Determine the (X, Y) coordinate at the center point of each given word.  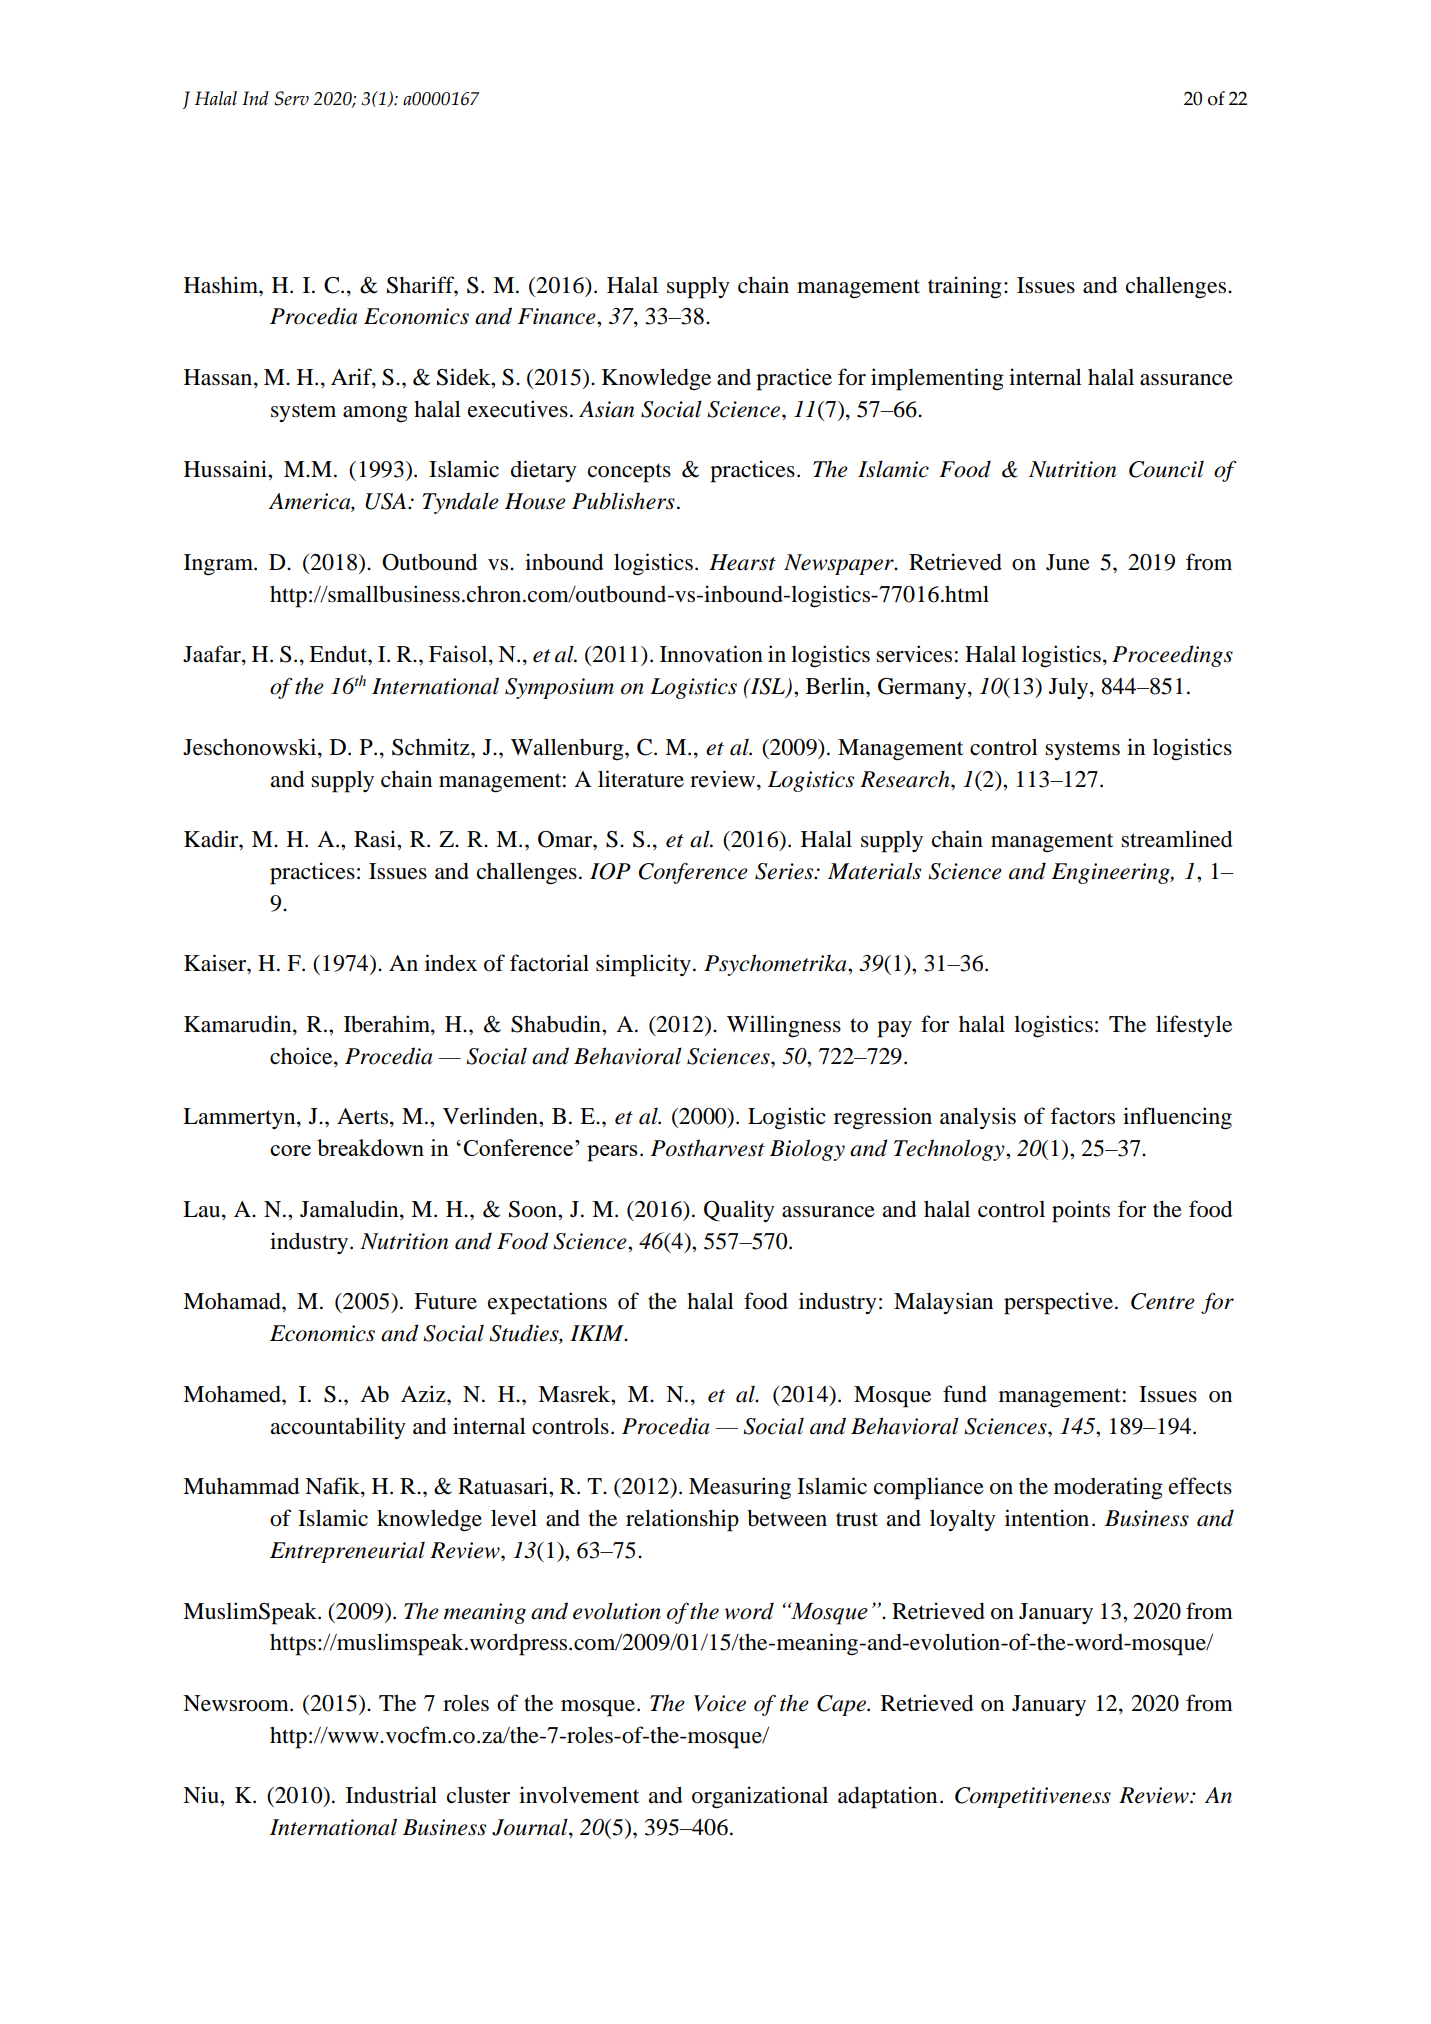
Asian (606, 409)
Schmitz (432, 747)
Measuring (740, 1488)
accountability (338, 1428)
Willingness (784, 1026)
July (1070, 688)
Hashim (222, 285)
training (965, 287)
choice (302, 1056)
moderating (1108, 1488)
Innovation (711, 654)
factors (1082, 1116)
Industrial (391, 1795)
